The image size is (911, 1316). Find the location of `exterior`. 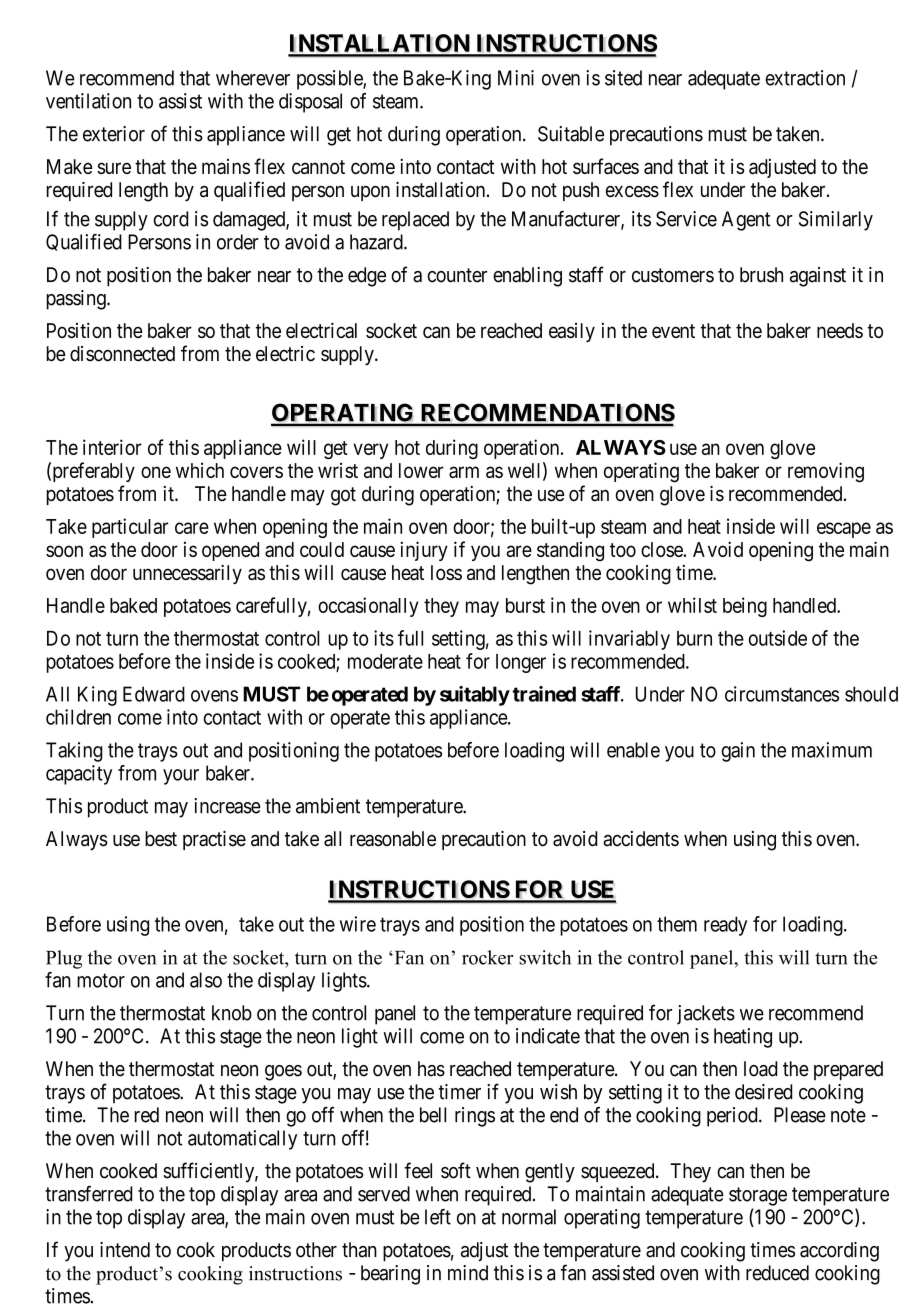

exterior is located at coordinates (114, 134).
